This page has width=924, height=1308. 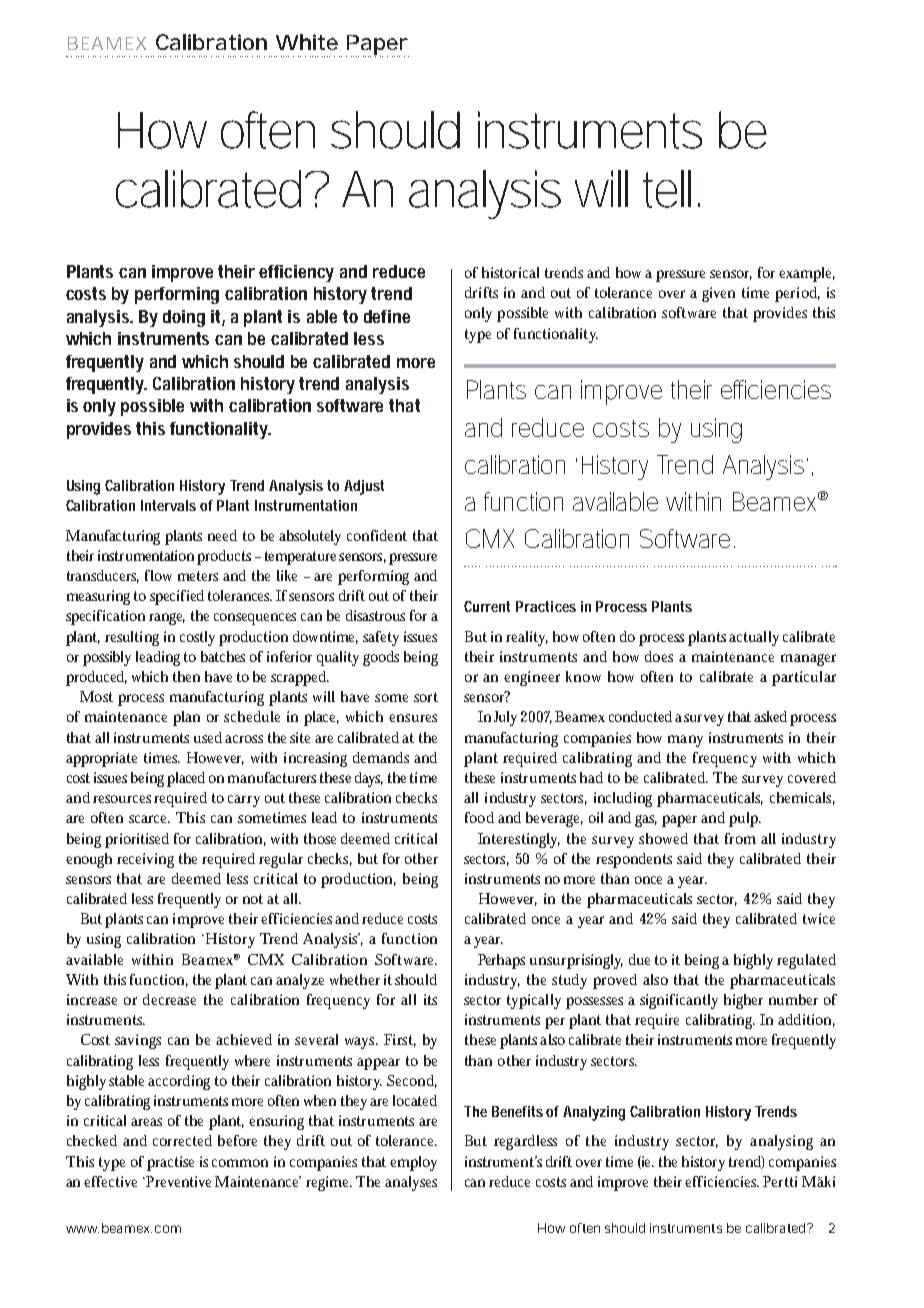 What do you see at coordinates (667, 189) in the page?
I see `tell` at bounding box center [667, 189].
